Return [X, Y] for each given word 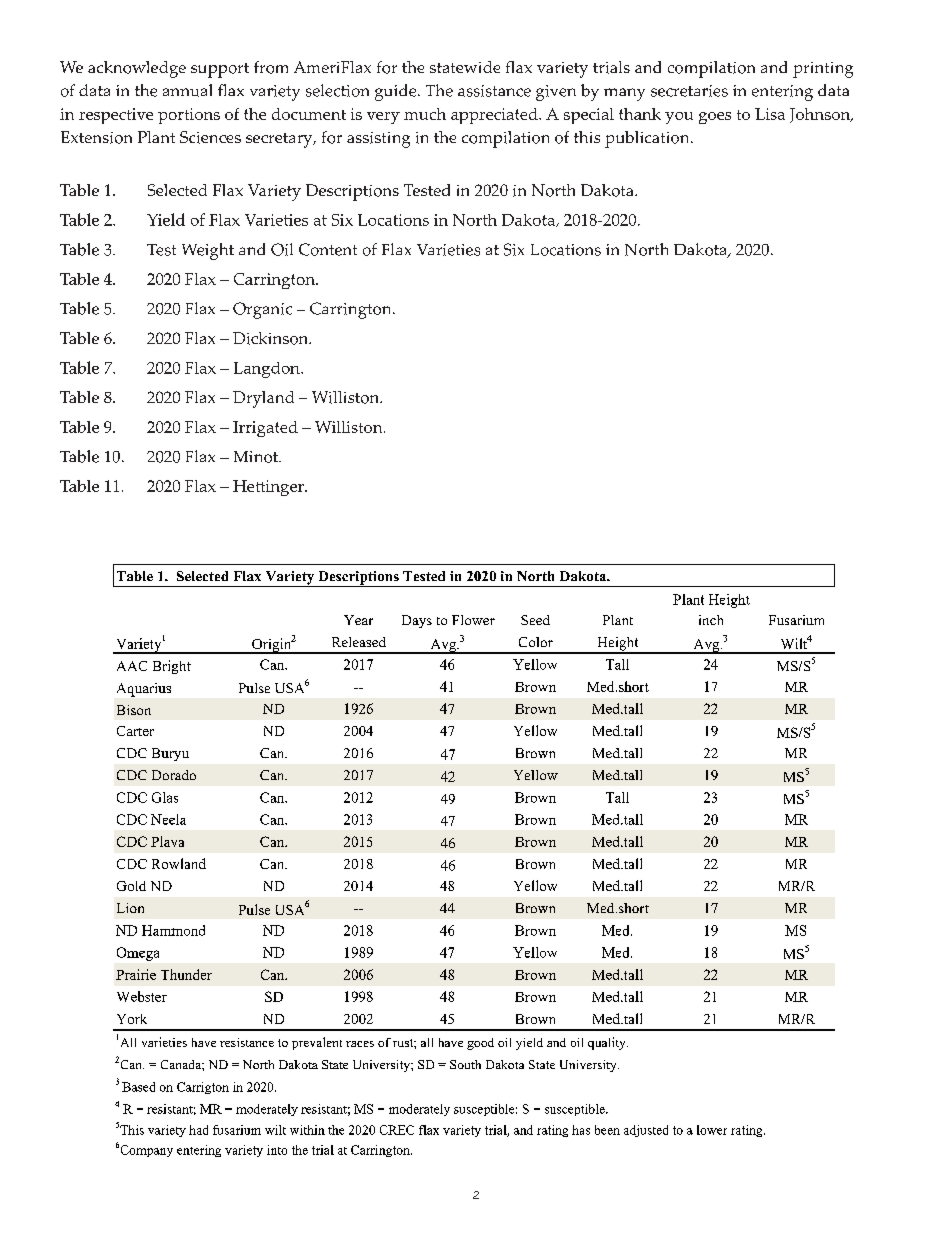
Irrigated [265, 429]
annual [187, 90]
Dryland [263, 399]
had [198, 1130]
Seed [535, 620]
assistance [494, 91]
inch [711, 620]
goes [715, 118]
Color [536, 642]
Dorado [174, 775]
